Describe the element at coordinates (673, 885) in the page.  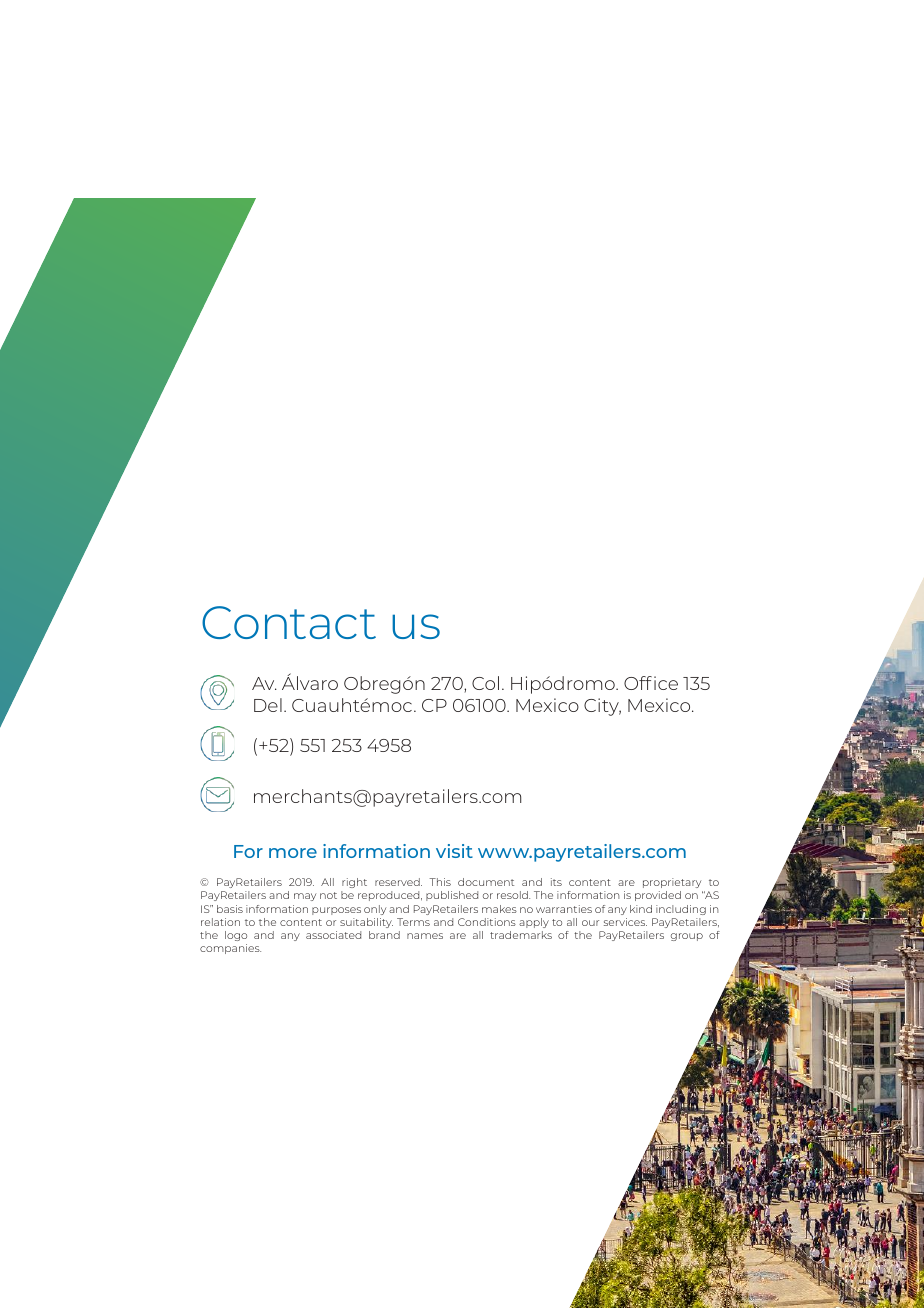
I see `proprietary` at that location.
